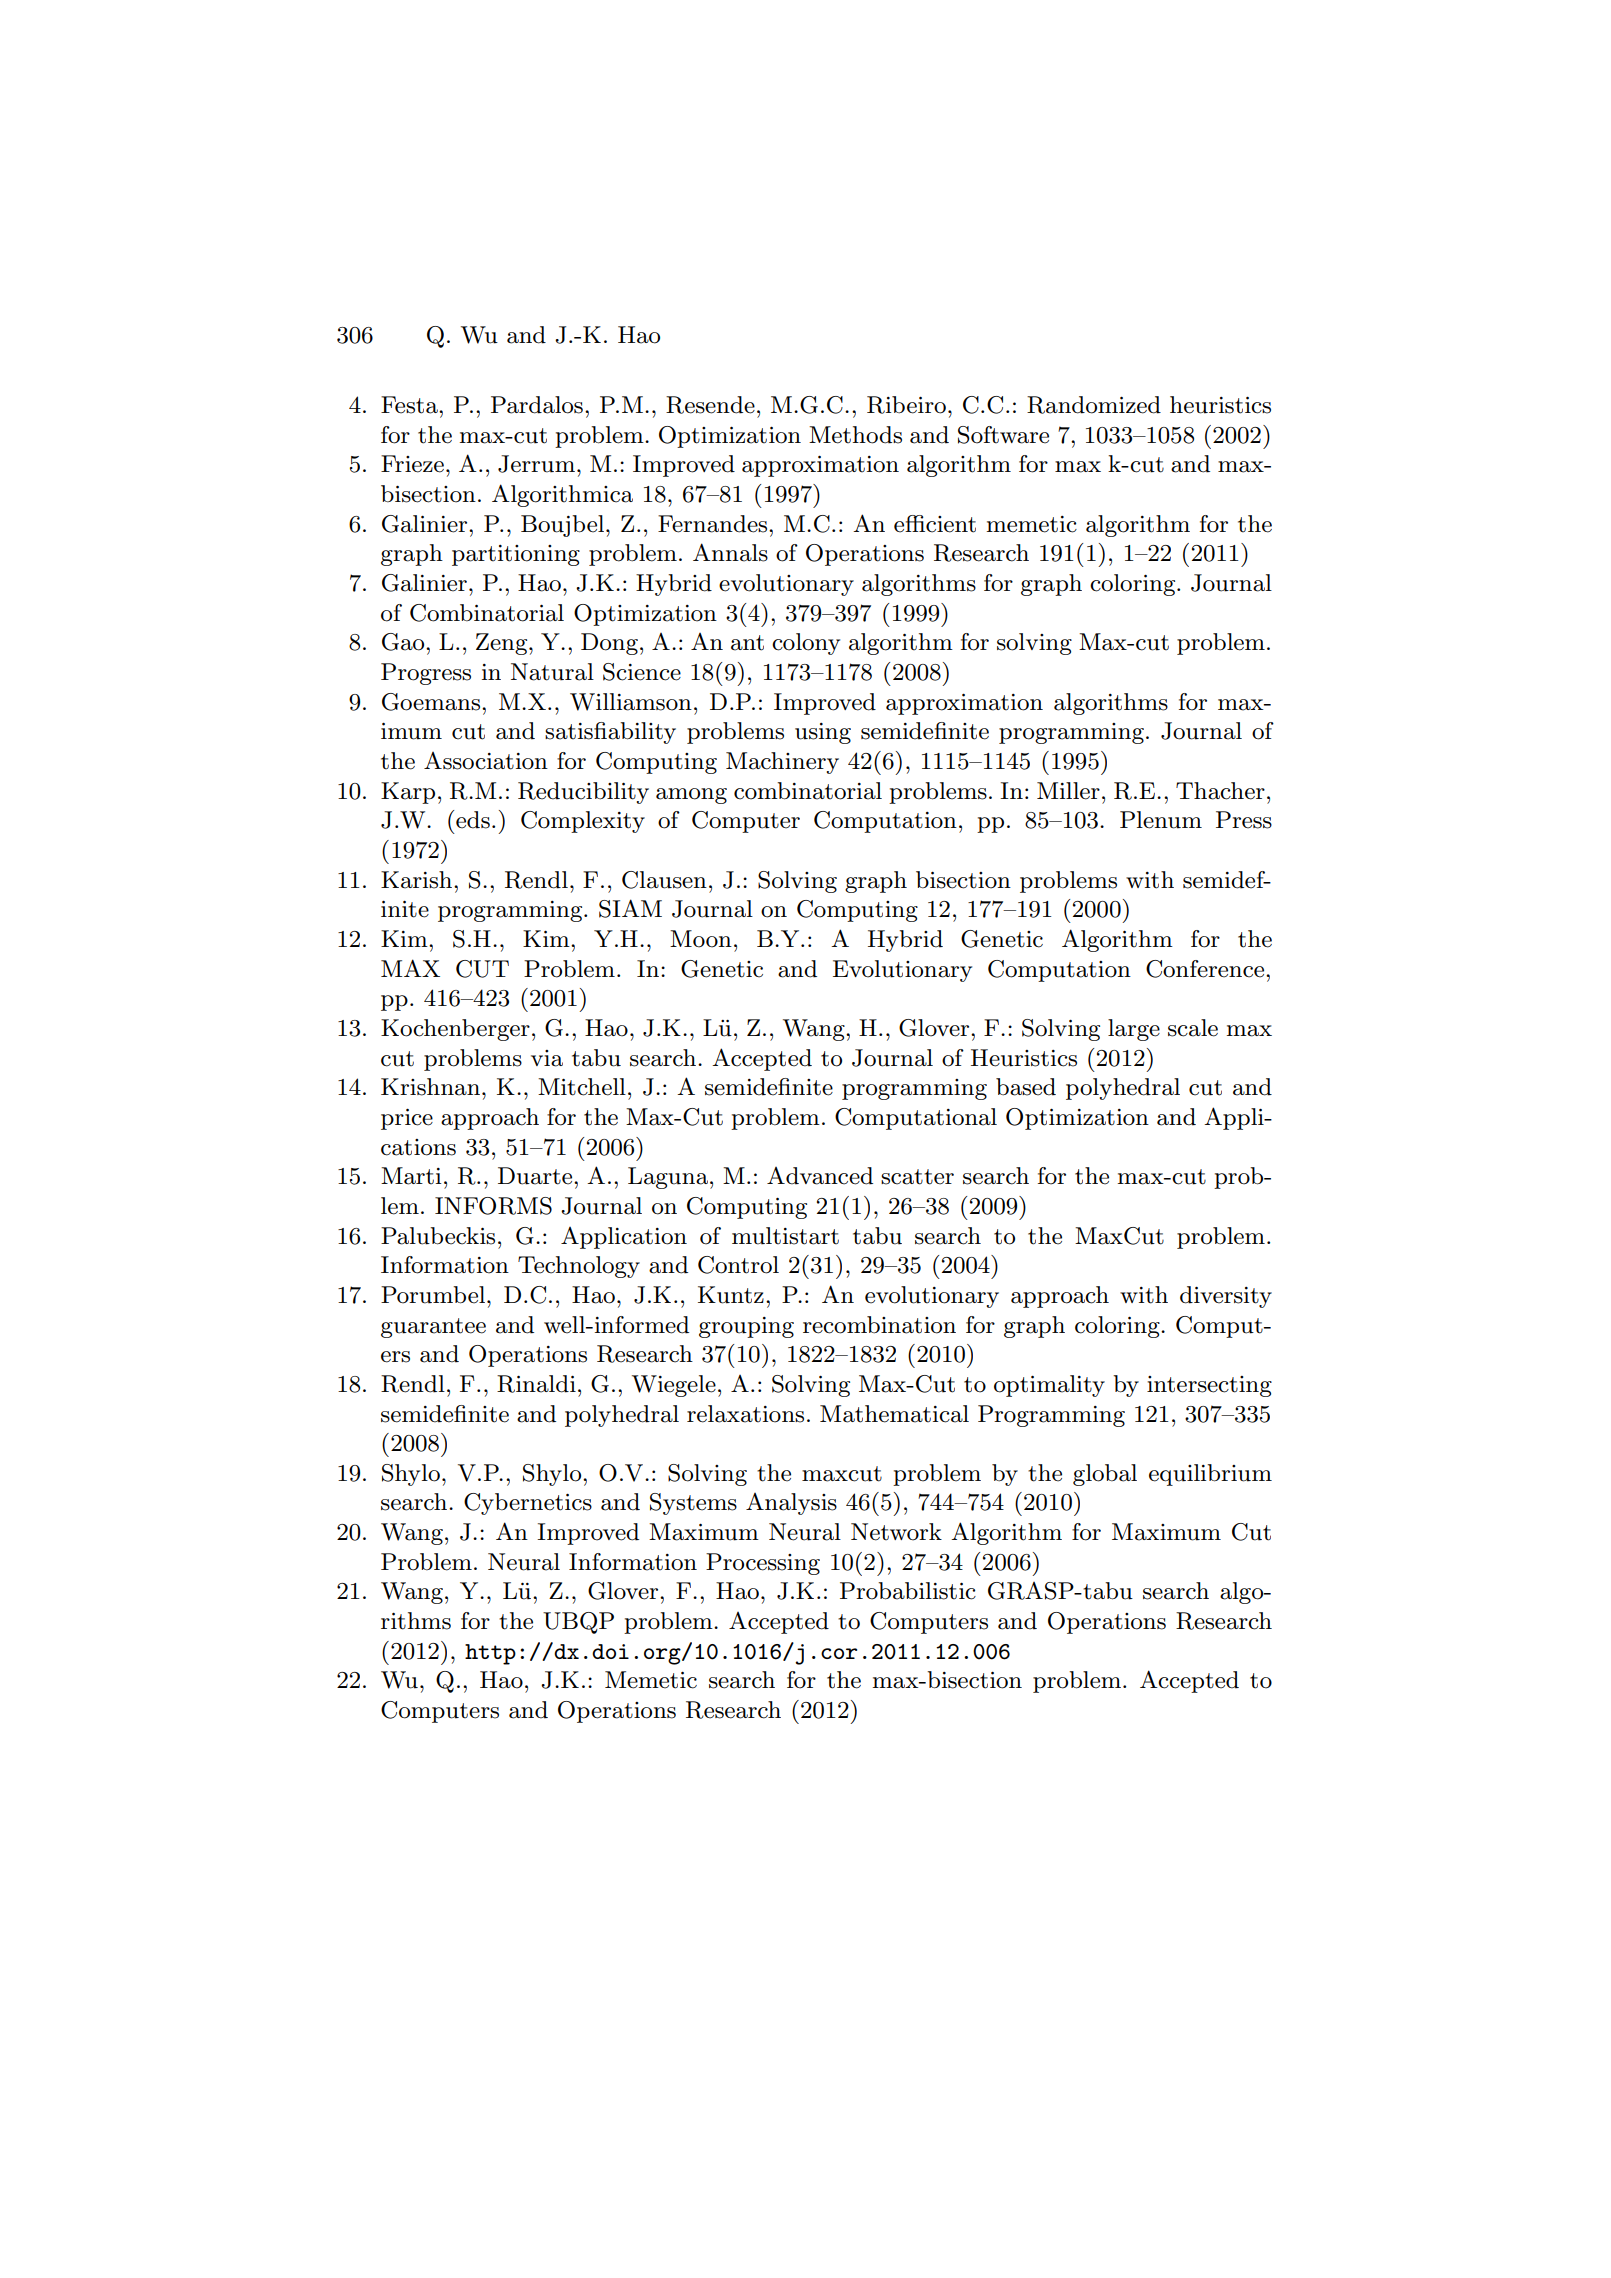 This document has height=2278, width=1611. What do you see at coordinates (503, 644) in the document?
I see `Zeng` at bounding box center [503, 644].
